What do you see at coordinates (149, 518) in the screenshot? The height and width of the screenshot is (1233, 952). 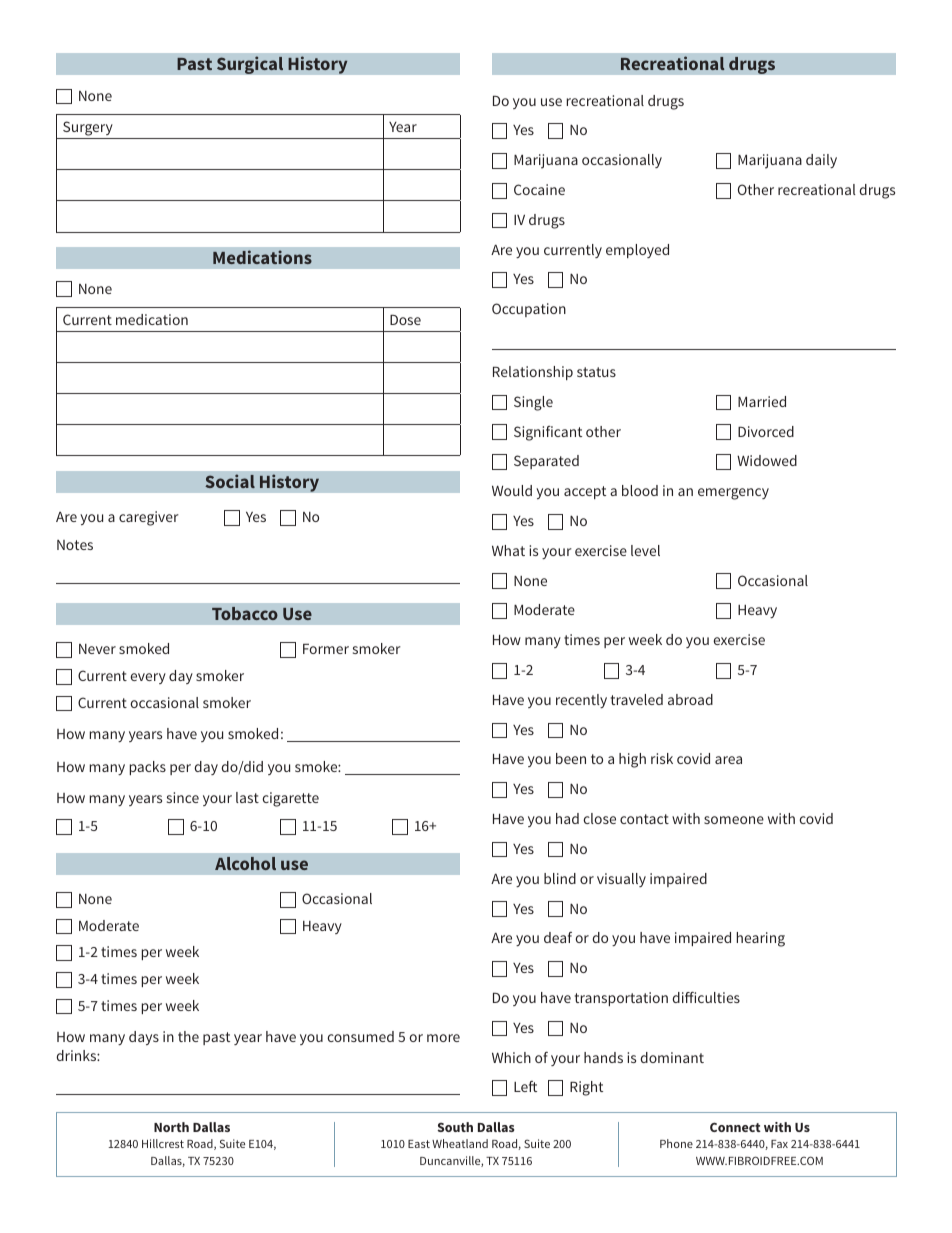 I see `caregiver` at bounding box center [149, 518].
